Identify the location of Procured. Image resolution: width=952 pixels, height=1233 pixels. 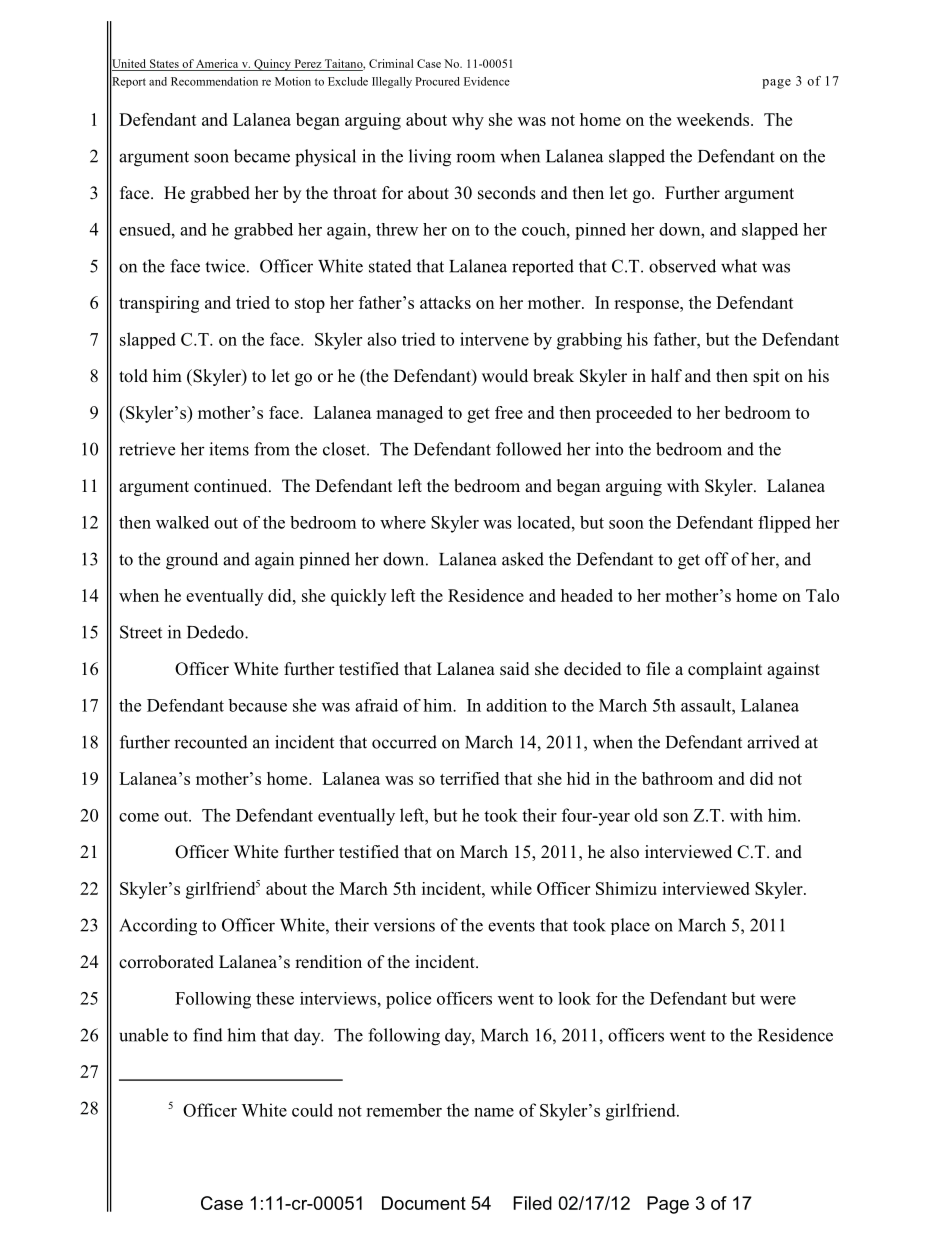
(437, 81).
